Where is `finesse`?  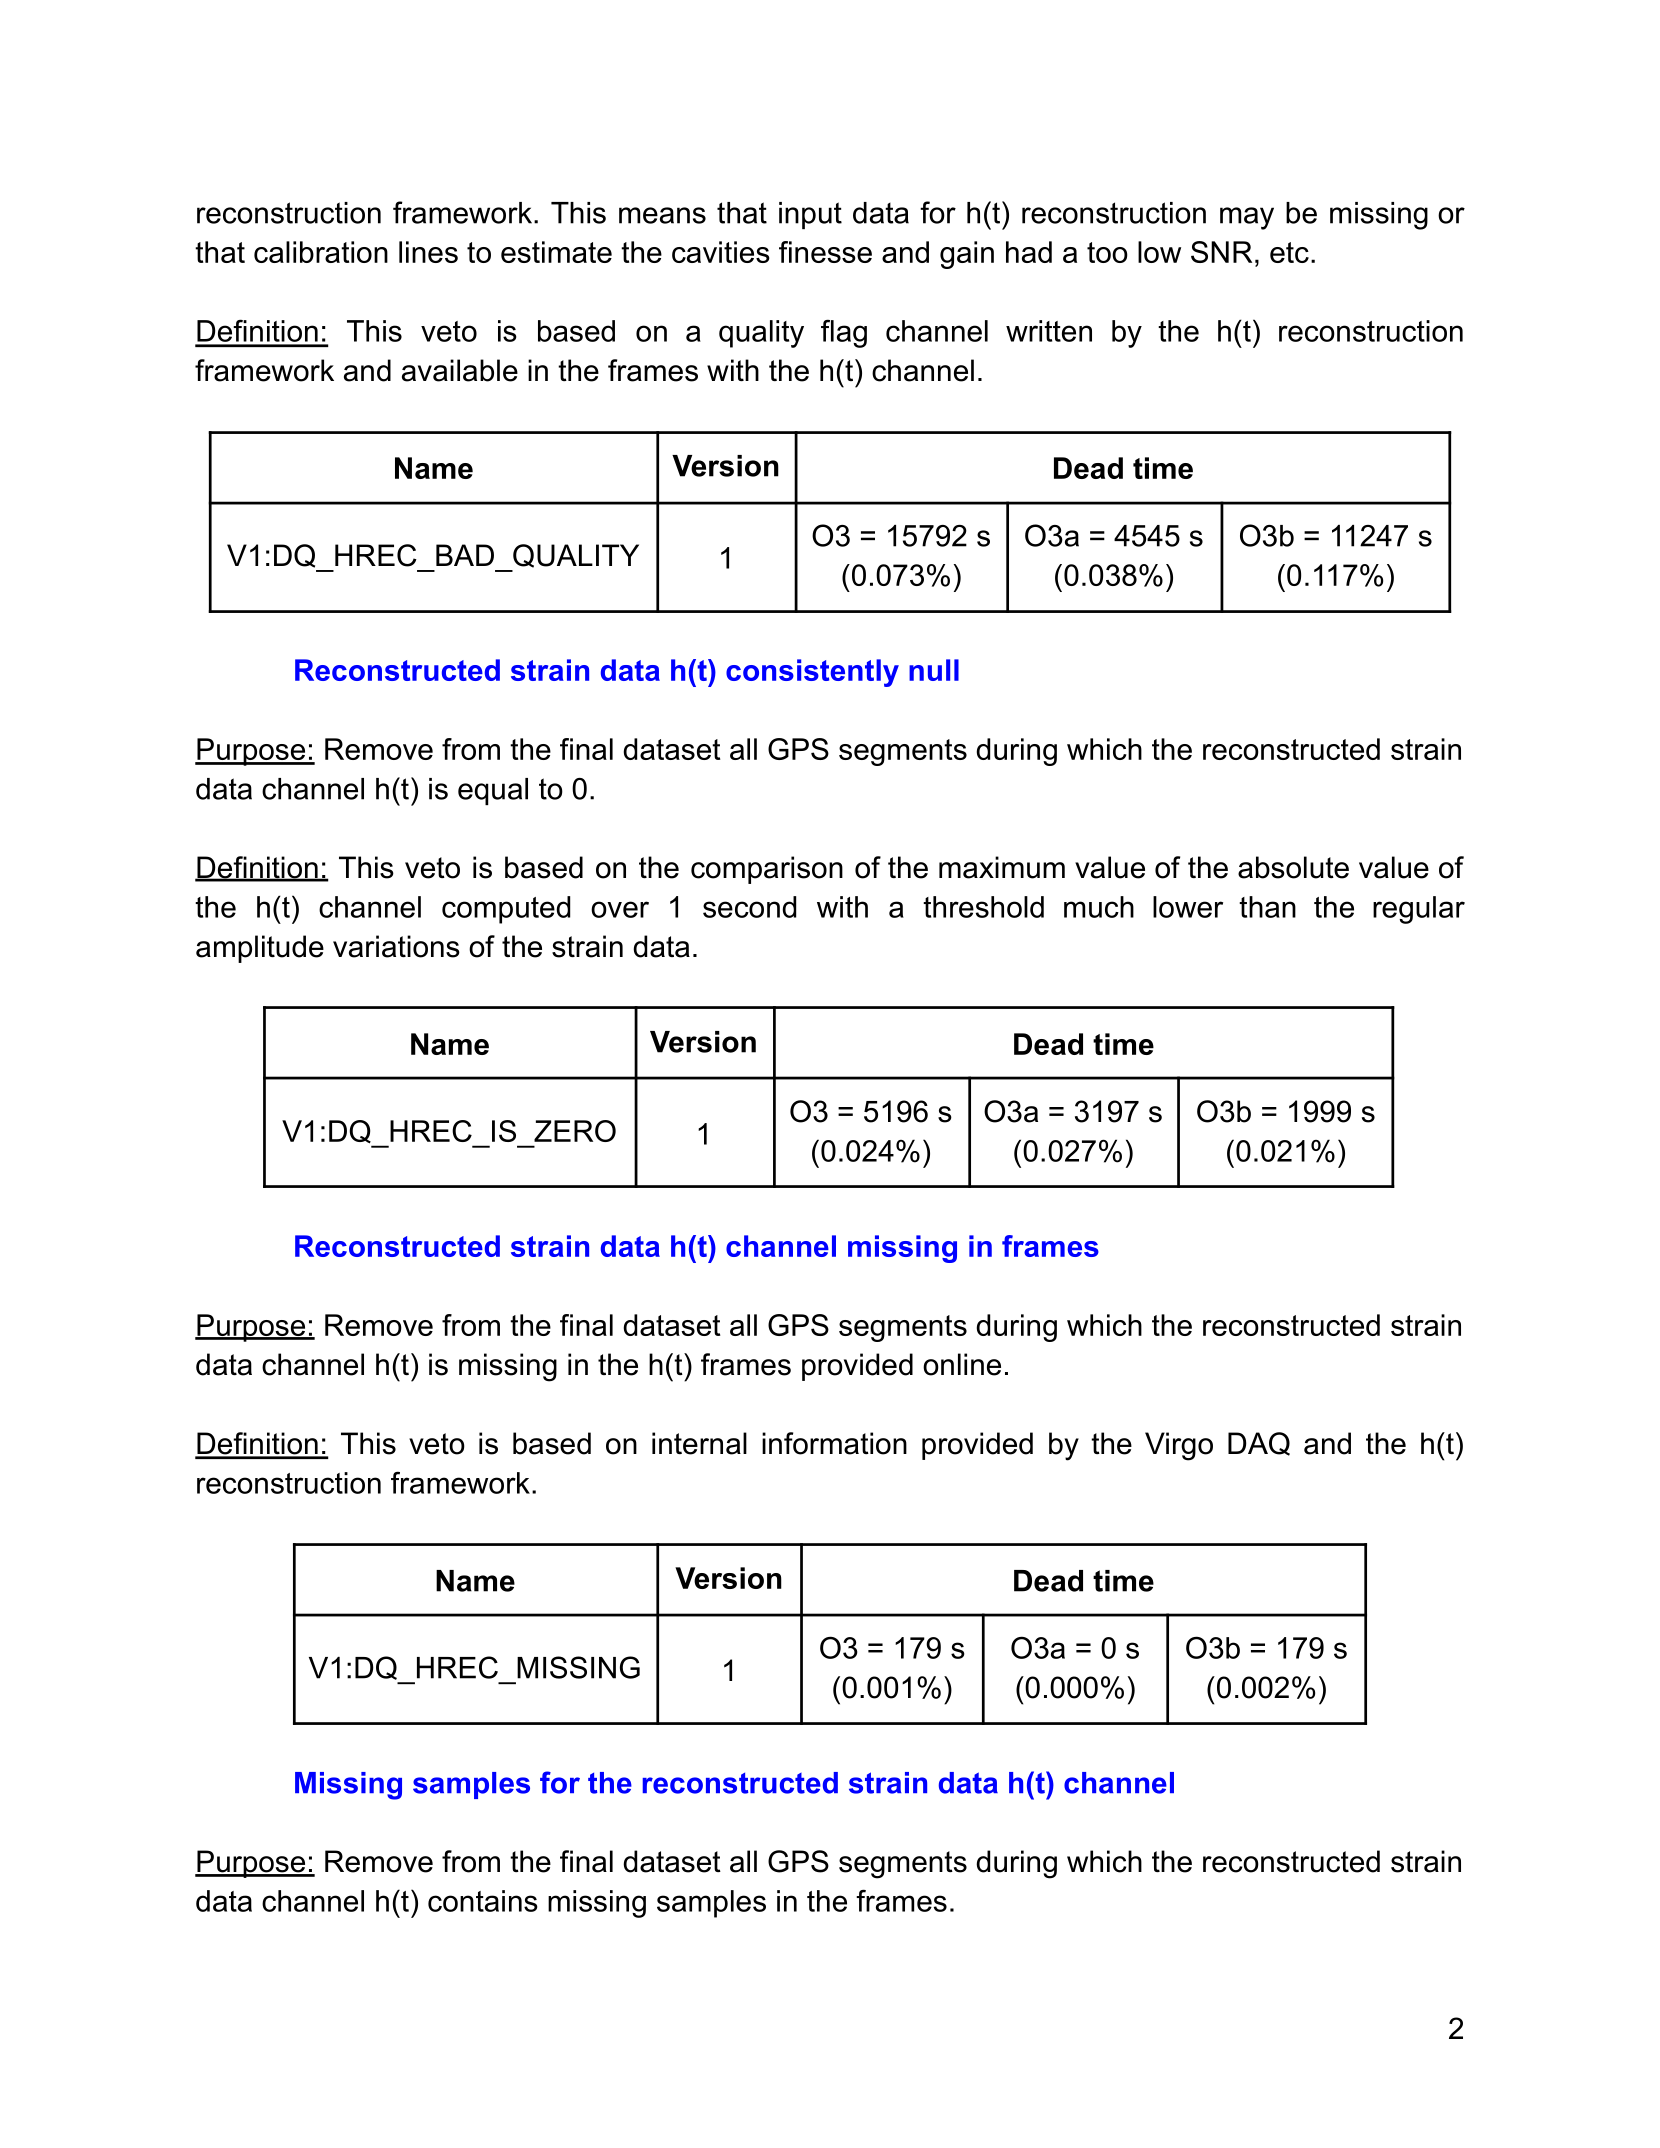
finesse is located at coordinates (825, 252).
